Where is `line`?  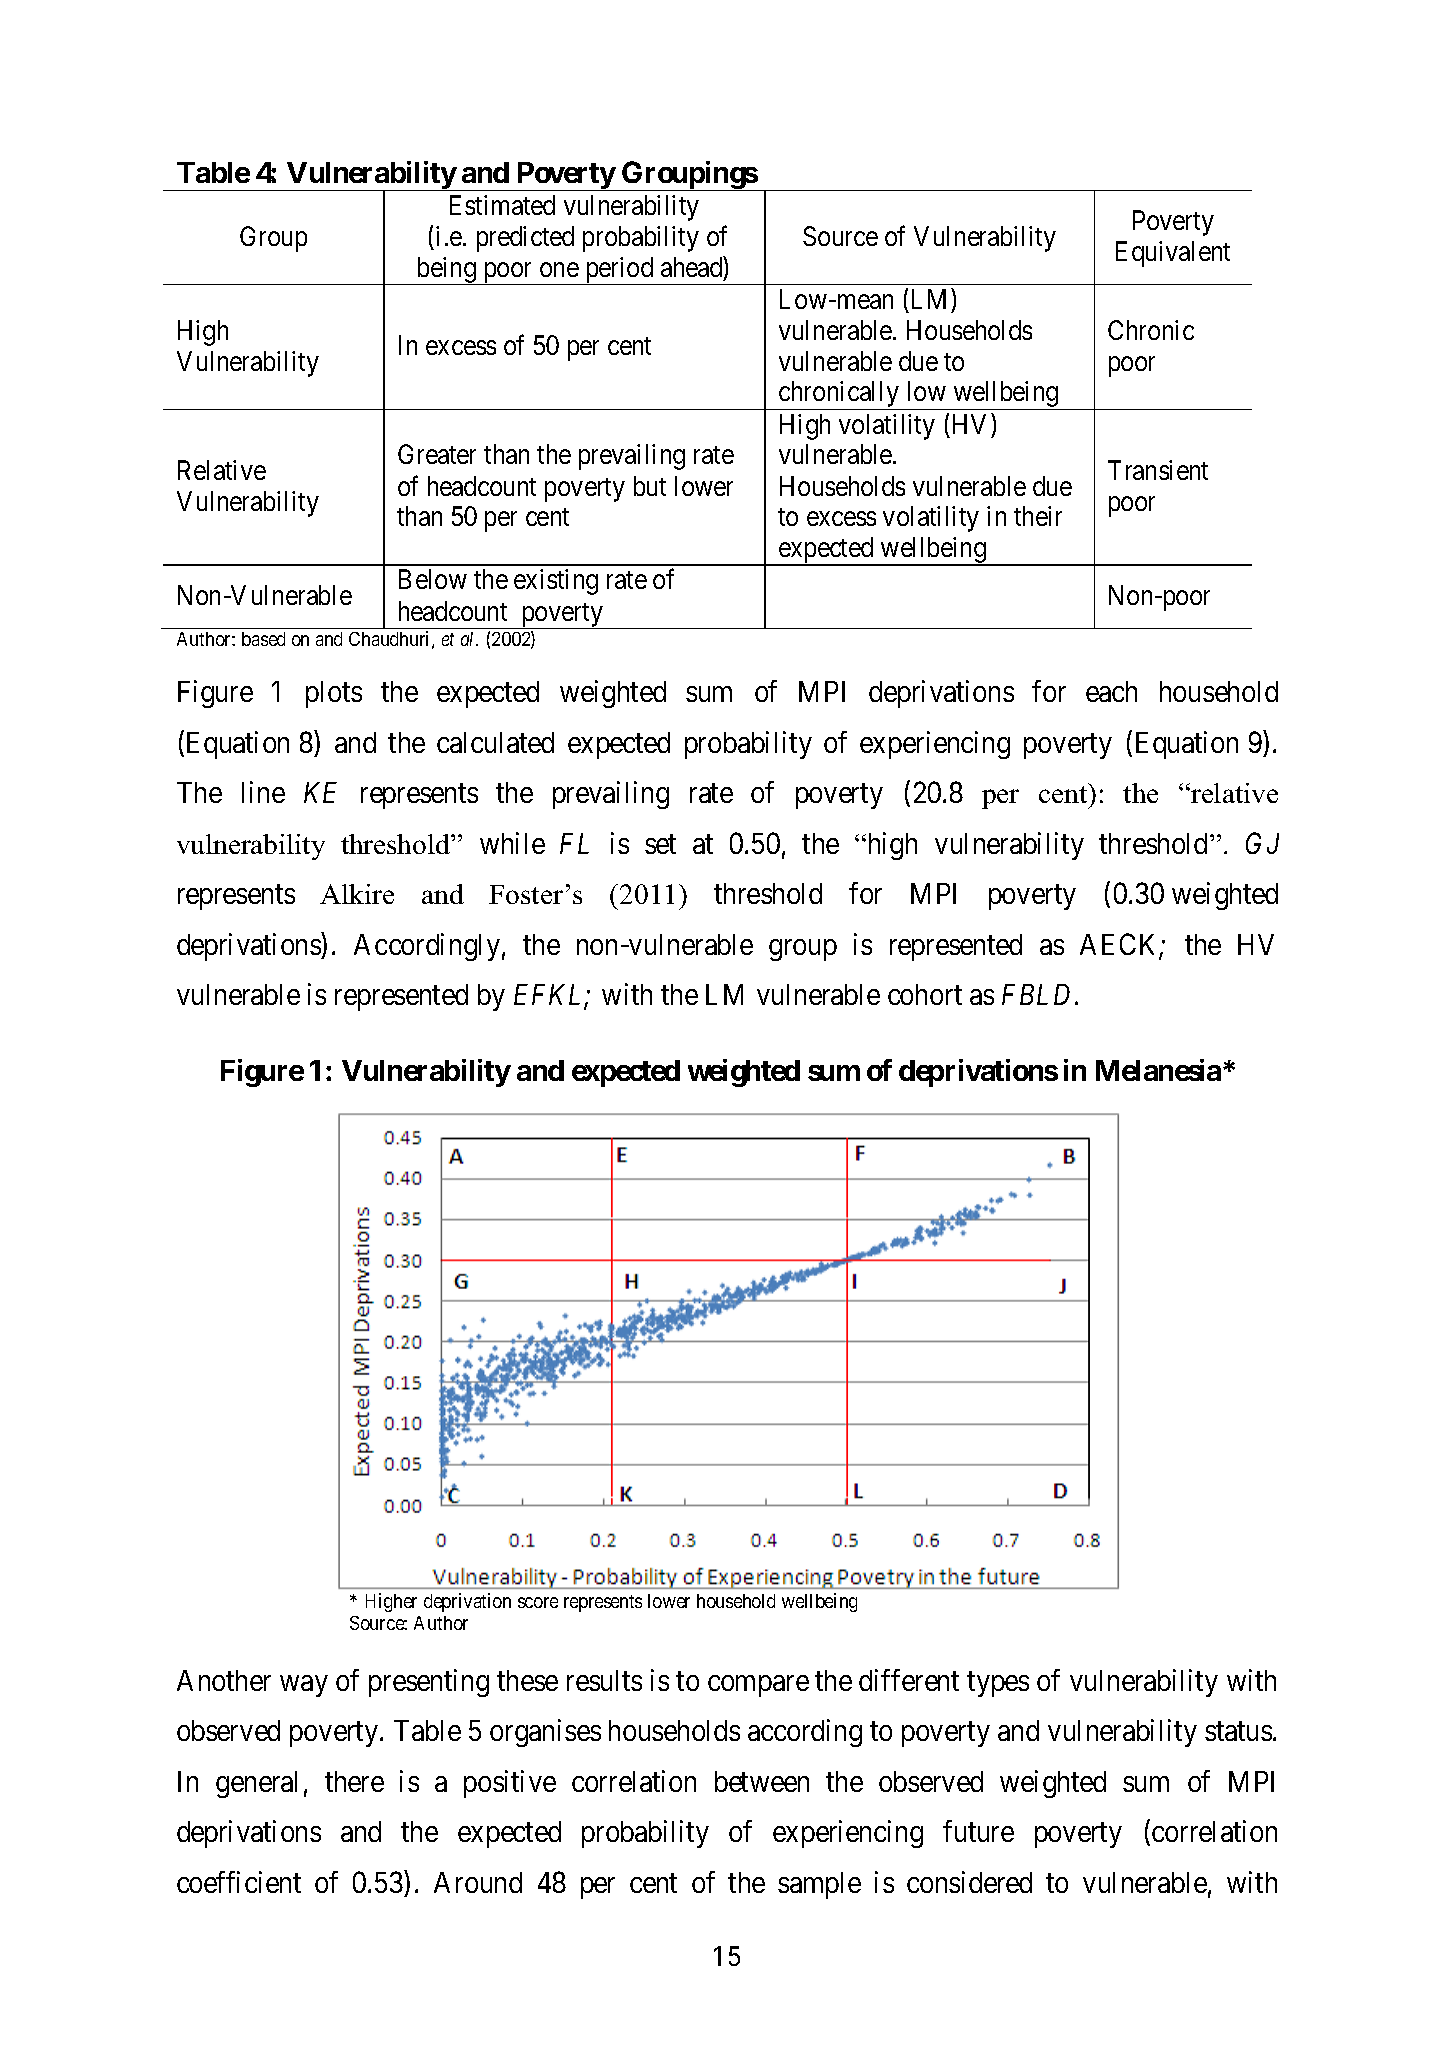 line is located at coordinates (263, 792).
